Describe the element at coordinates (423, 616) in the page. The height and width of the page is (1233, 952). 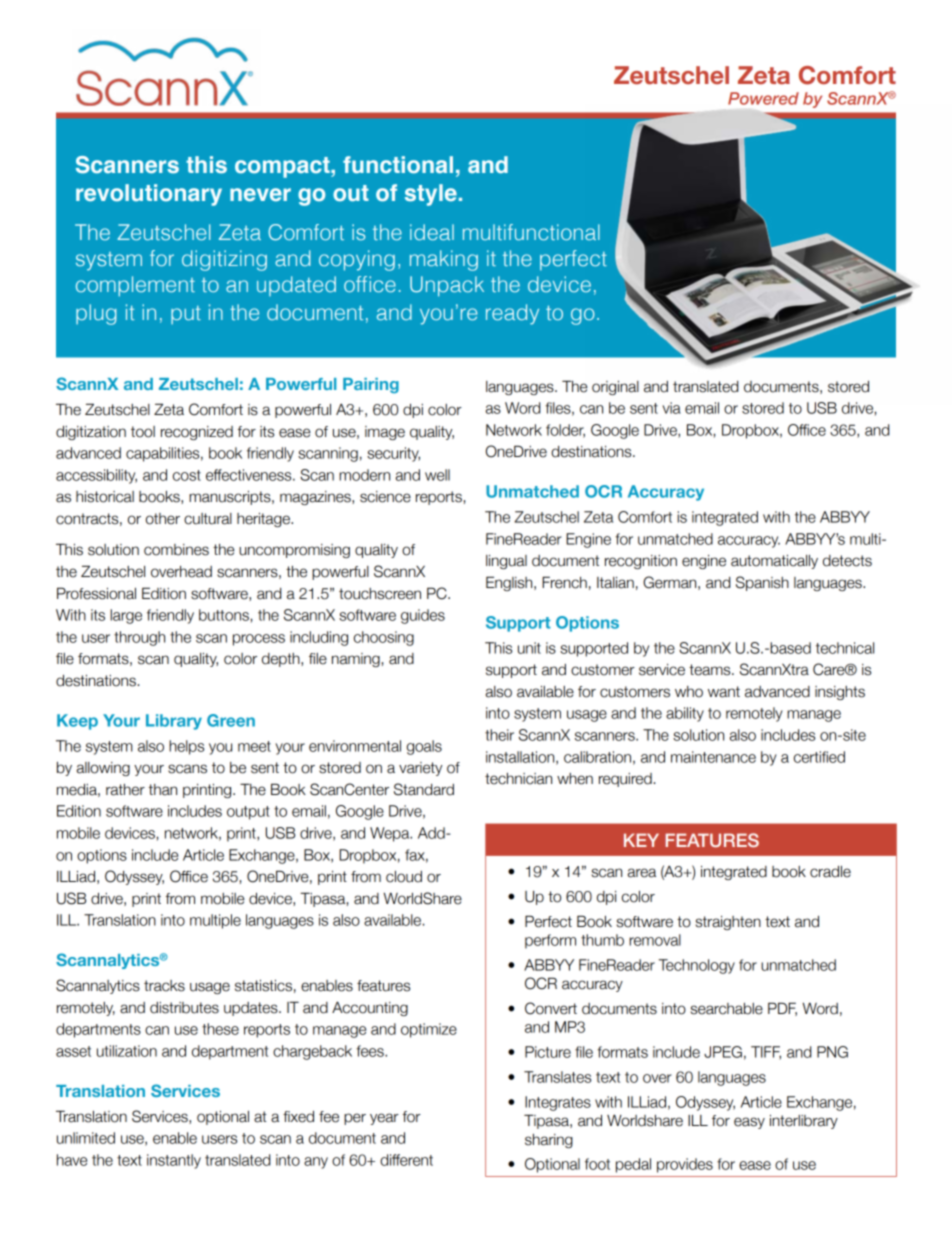
I see `guides` at that location.
